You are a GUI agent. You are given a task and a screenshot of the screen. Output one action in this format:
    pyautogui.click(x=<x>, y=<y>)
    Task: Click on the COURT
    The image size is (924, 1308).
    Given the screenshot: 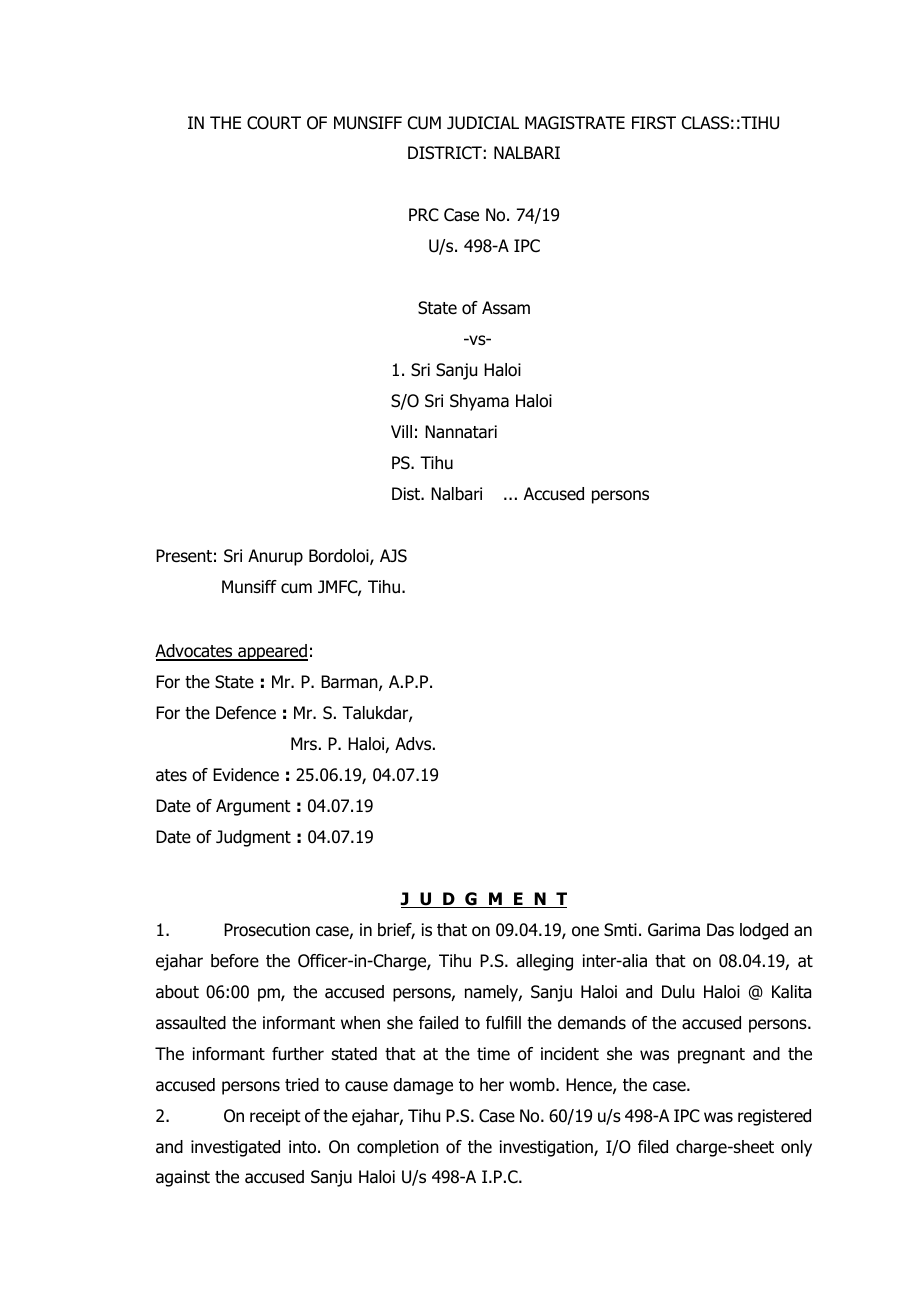 What is the action you would take?
    pyautogui.click(x=274, y=123)
